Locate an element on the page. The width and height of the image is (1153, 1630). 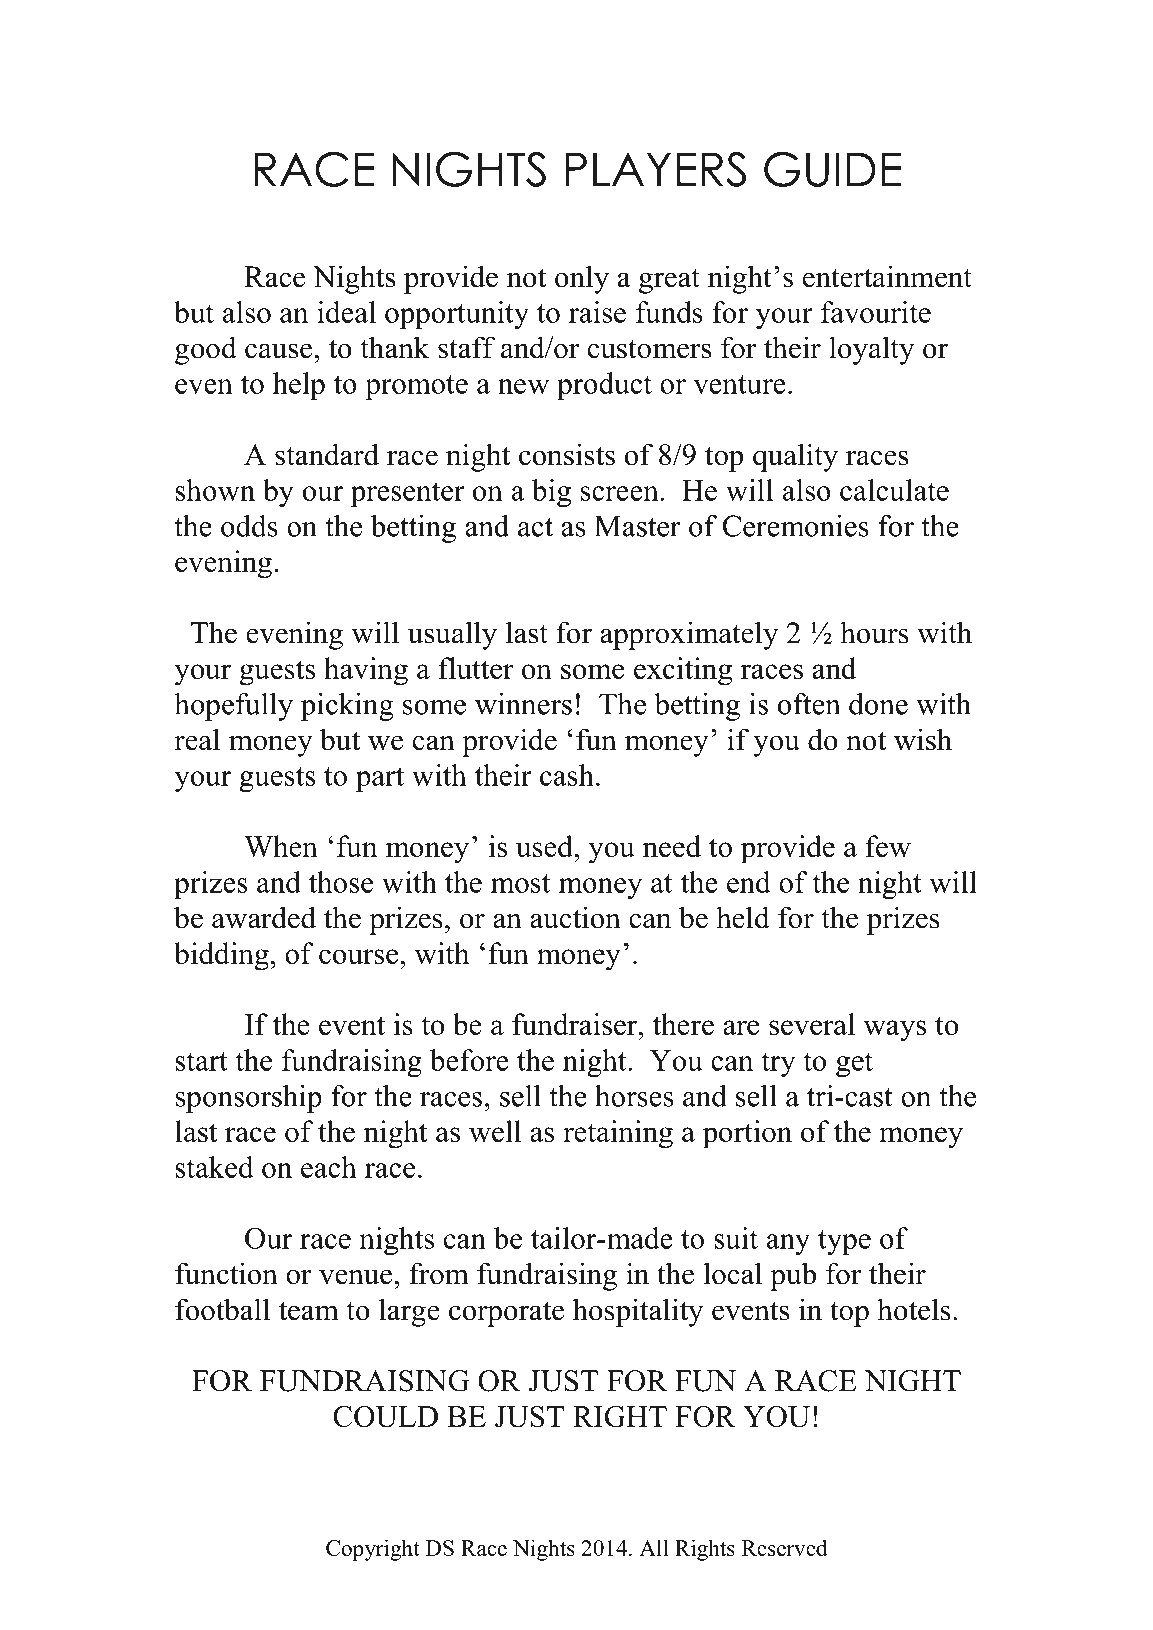
horses is located at coordinates (634, 1096).
